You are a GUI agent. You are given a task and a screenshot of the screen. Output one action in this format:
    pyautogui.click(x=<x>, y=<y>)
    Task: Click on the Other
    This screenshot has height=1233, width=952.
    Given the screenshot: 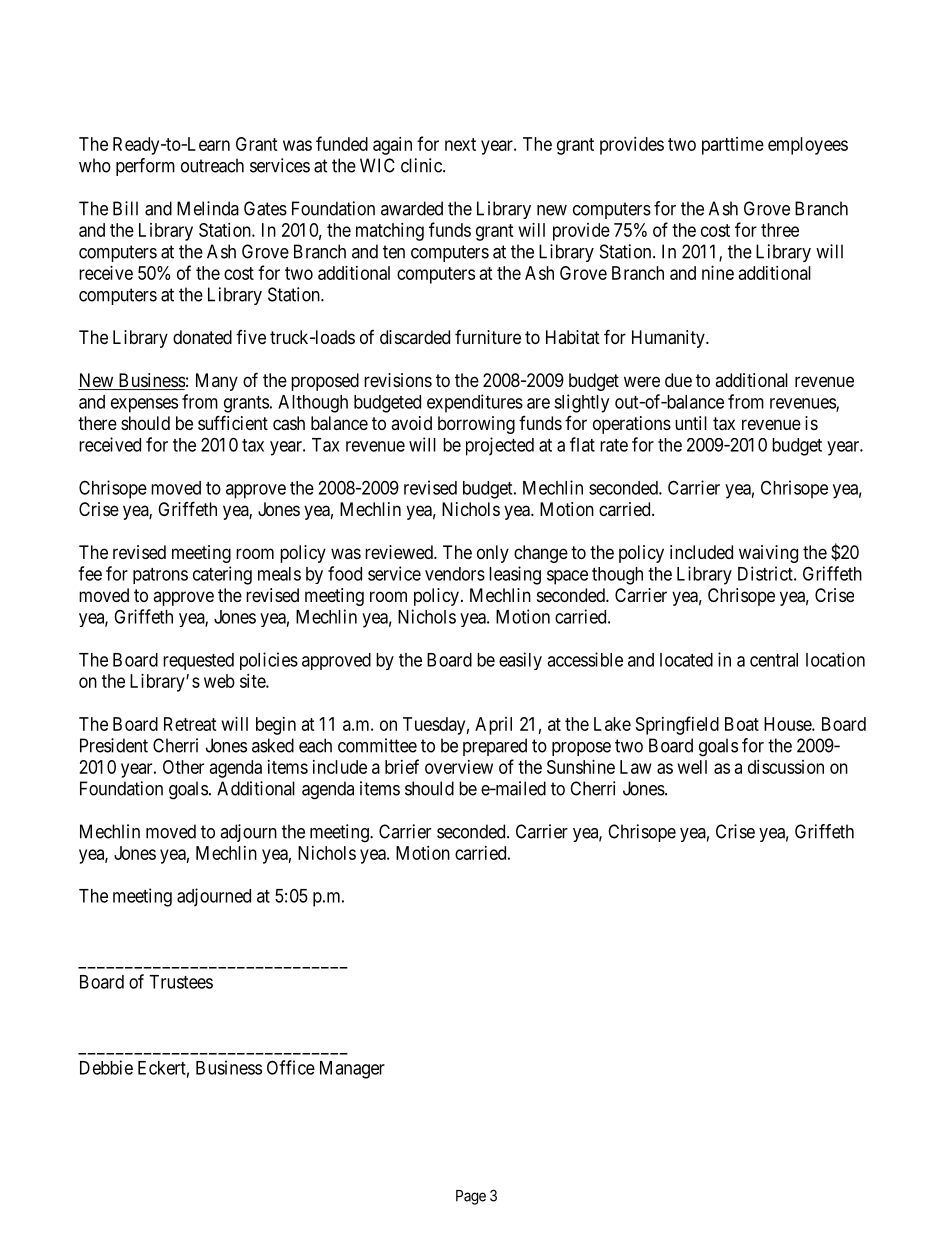 What is the action you would take?
    pyautogui.click(x=183, y=767)
